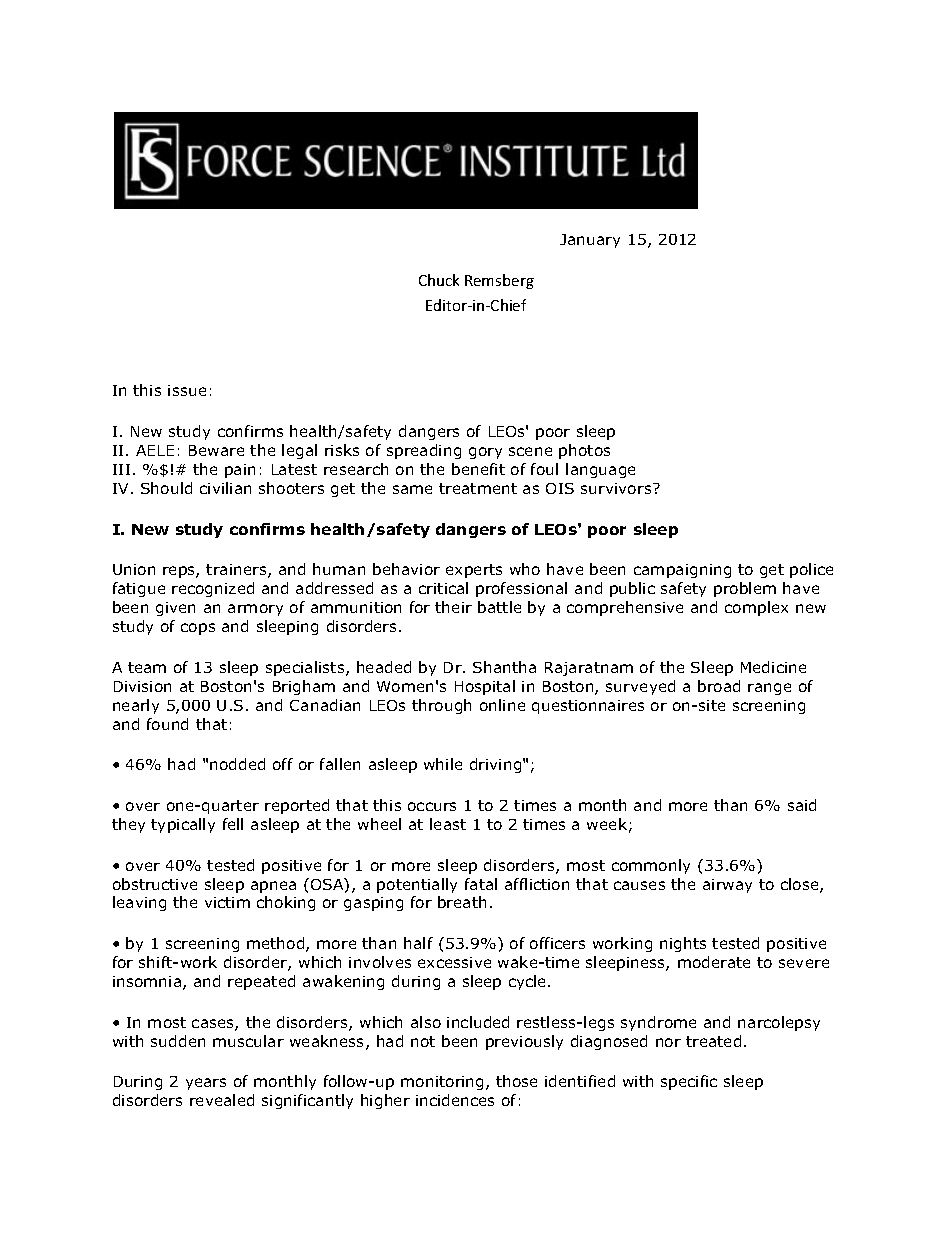  What do you see at coordinates (216, 450) in the document?
I see `Beware` at bounding box center [216, 450].
